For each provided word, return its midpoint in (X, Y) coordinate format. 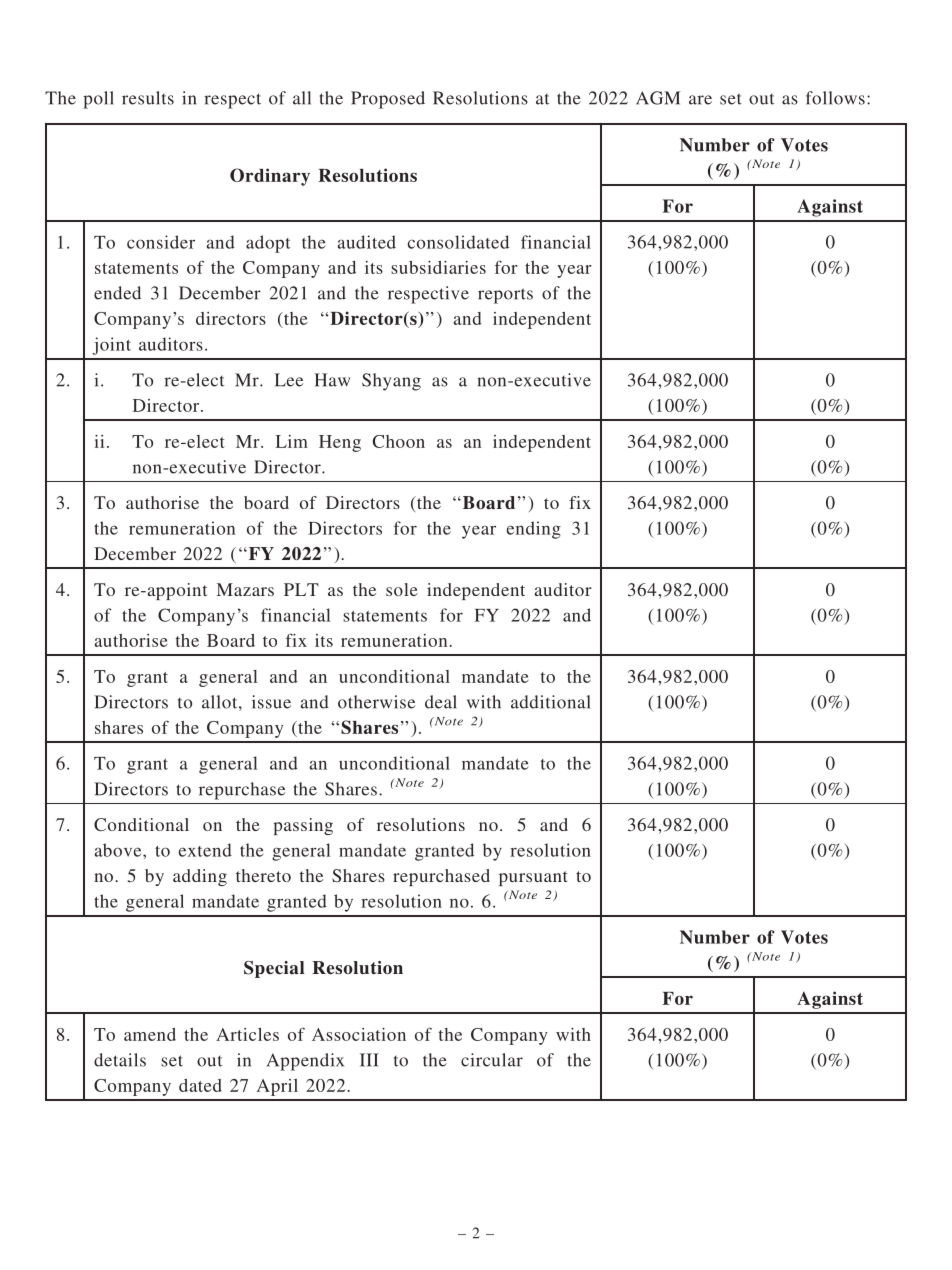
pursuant (533, 878)
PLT (301, 589)
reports (505, 296)
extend (205, 850)
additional (551, 702)
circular (492, 1060)
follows (835, 98)
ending (533, 530)
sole (402, 589)
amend (150, 1034)
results (148, 98)
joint (111, 346)
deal (441, 702)
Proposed (388, 100)
